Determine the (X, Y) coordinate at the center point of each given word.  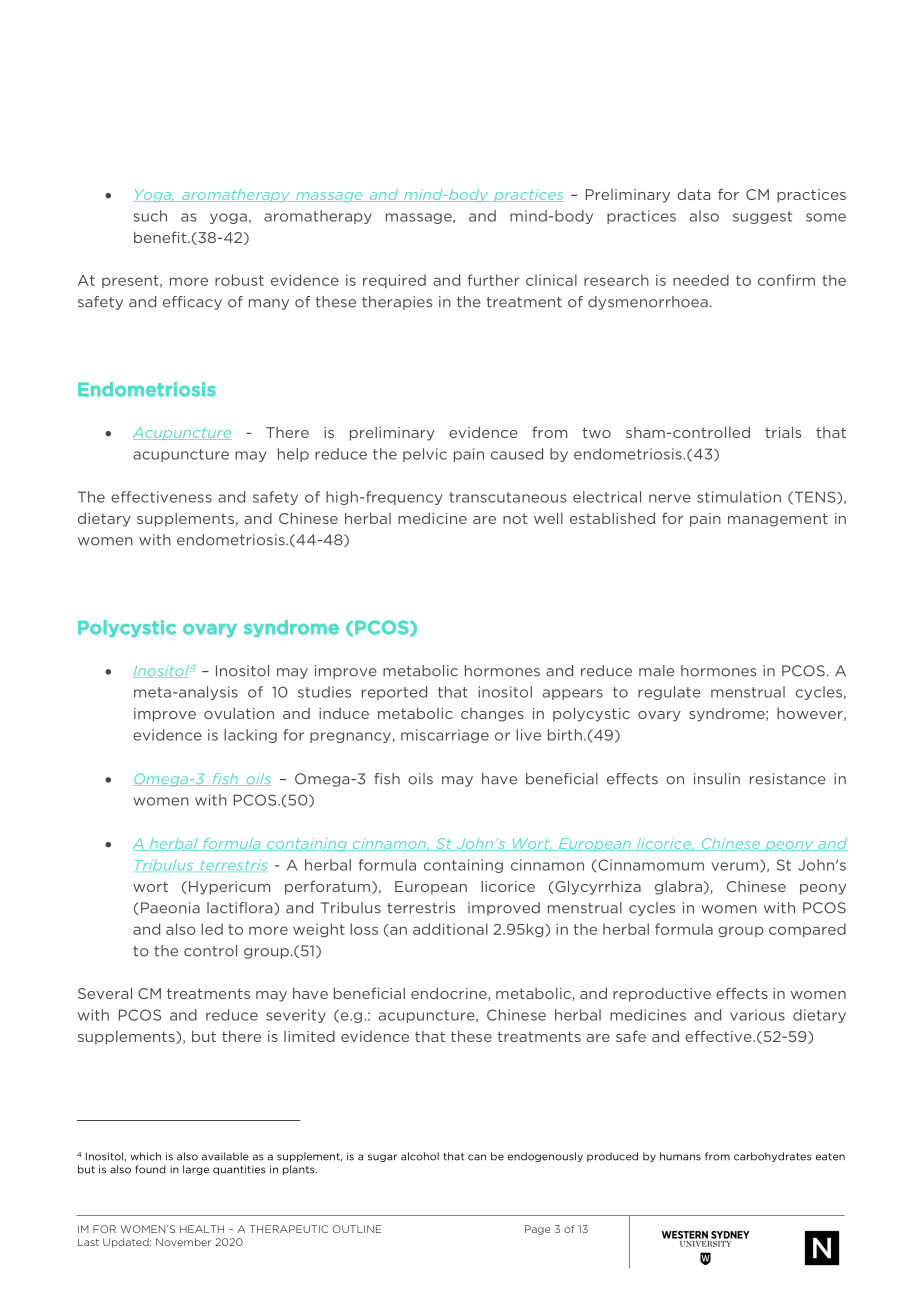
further (493, 280)
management (778, 520)
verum (736, 865)
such (150, 216)
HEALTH (202, 1229)
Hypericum (229, 888)
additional (450, 929)
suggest (762, 217)
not (515, 518)
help (293, 455)
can (477, 1157)
